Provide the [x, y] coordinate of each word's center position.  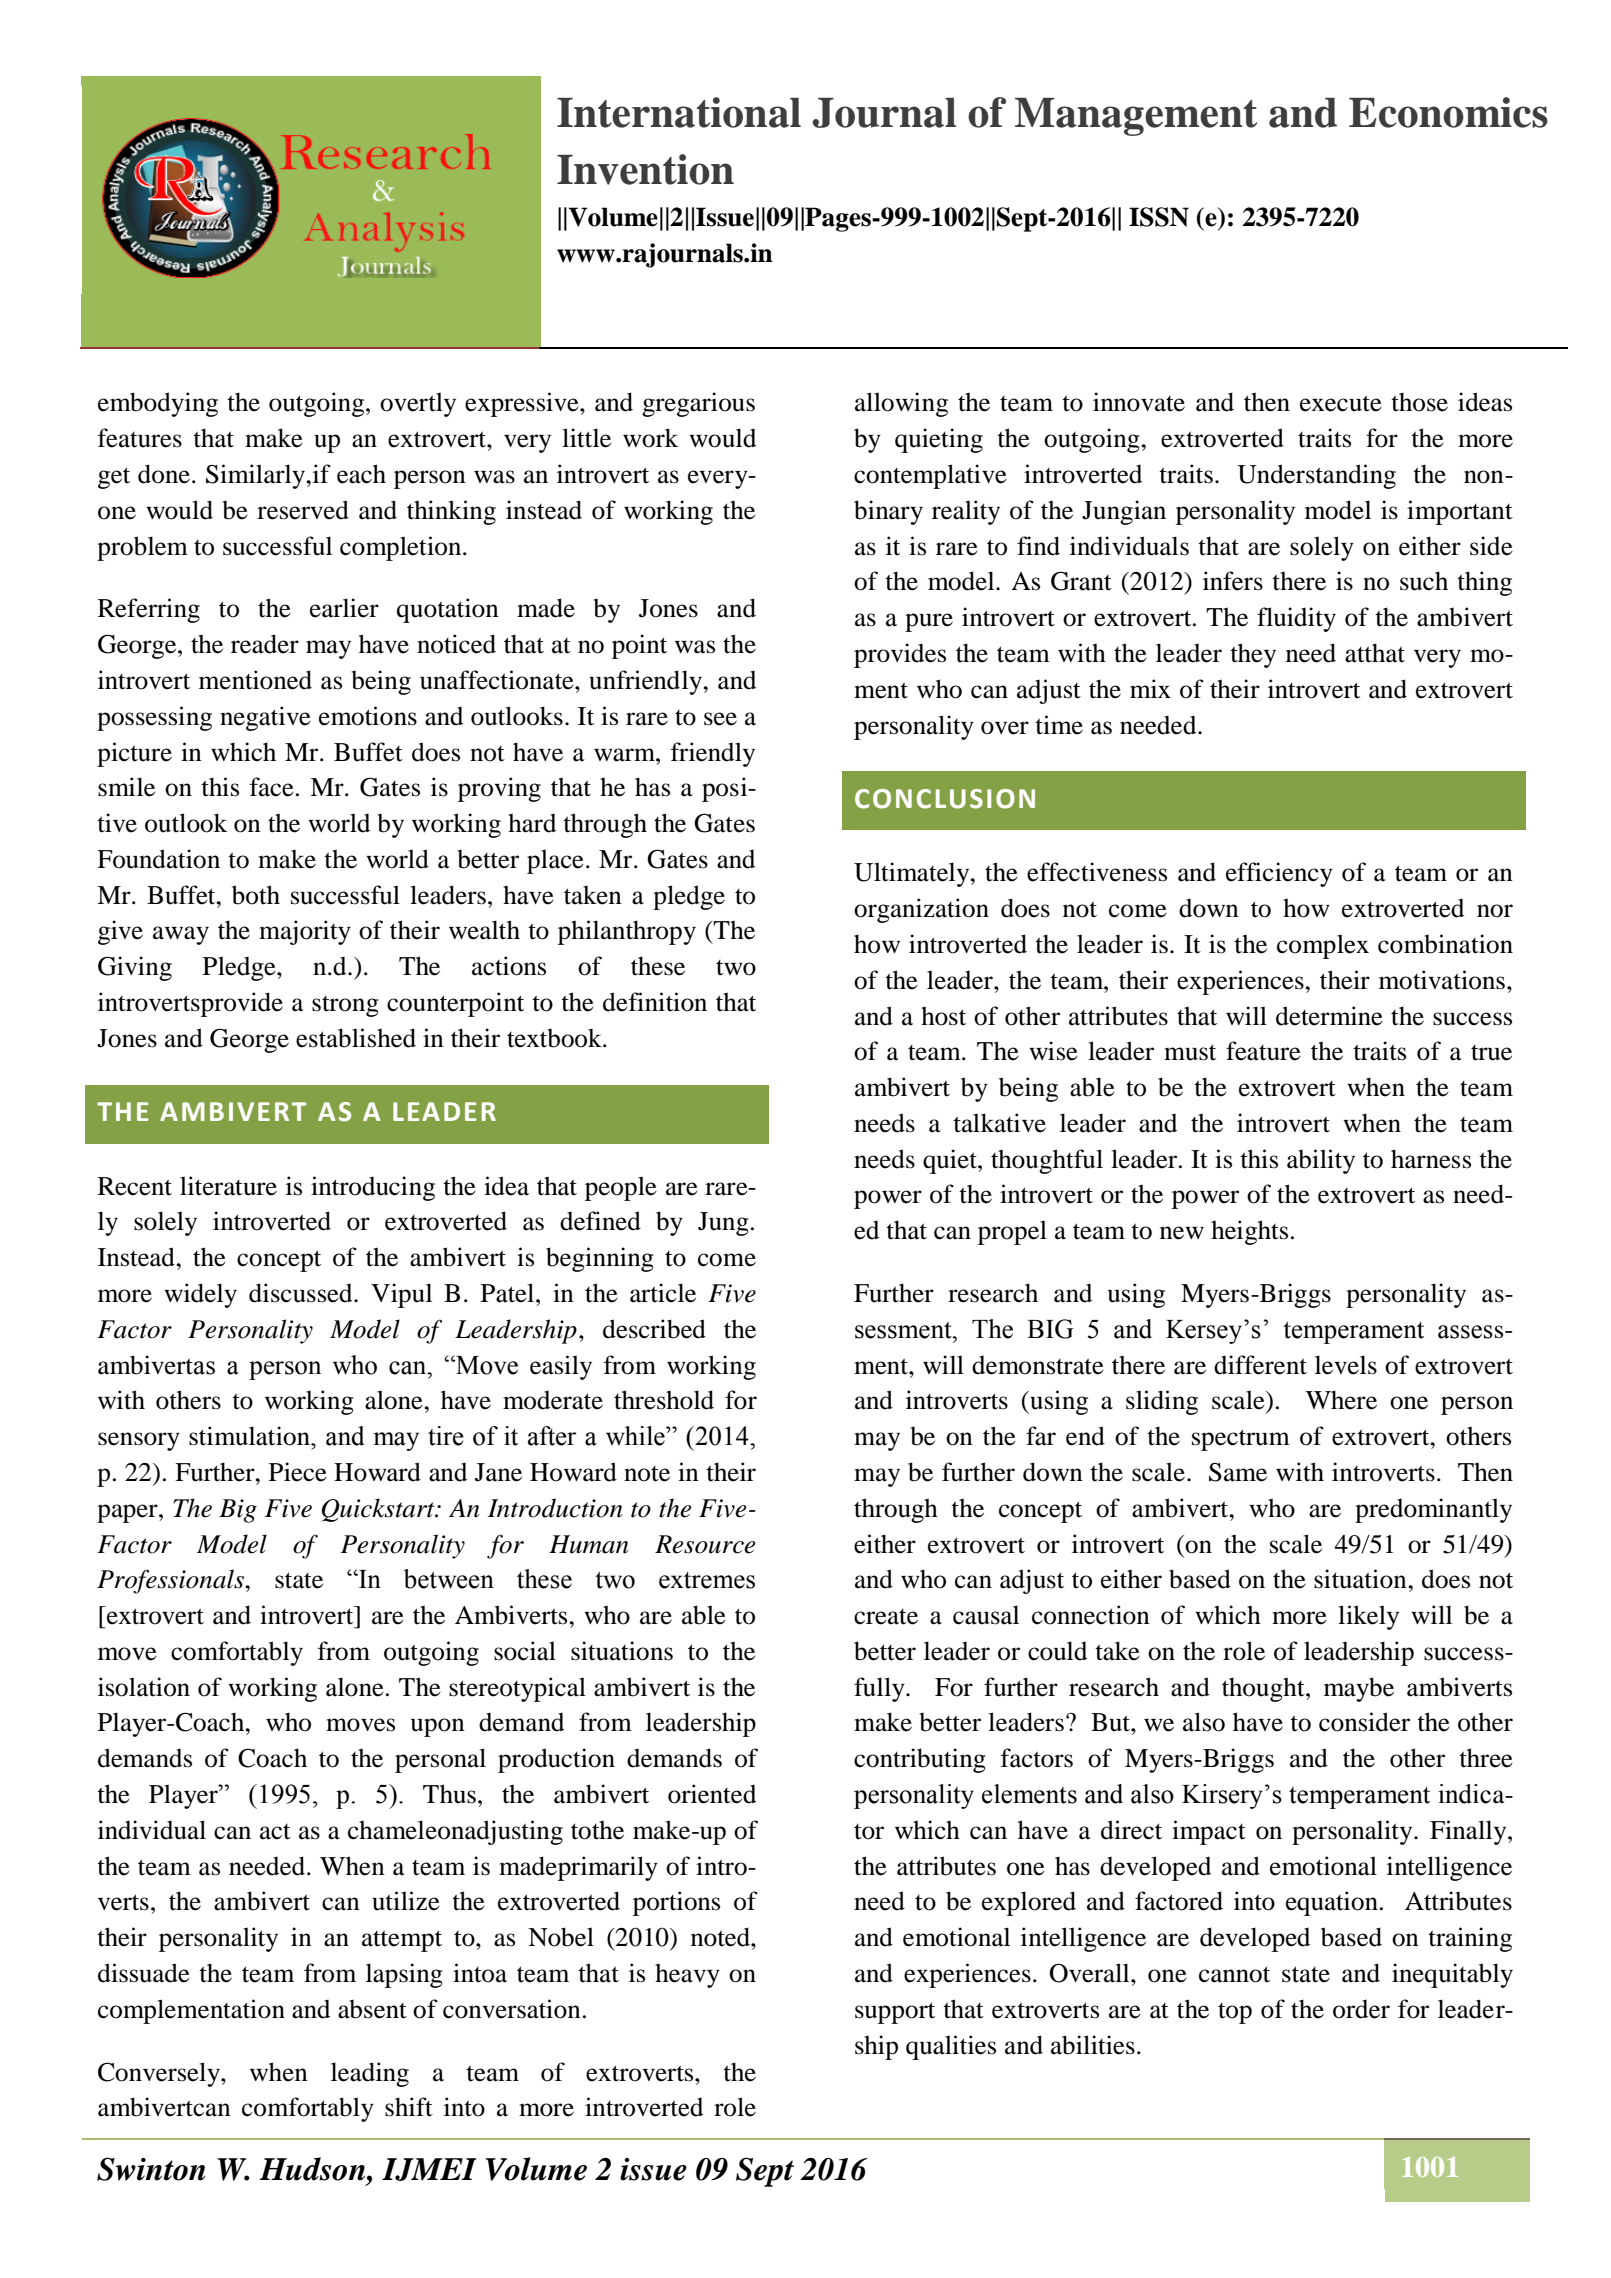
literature [228, 1186]
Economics [1448, 112]
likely [1368, 1617]
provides [900, 655]
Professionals [171, 1581]
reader [265, 644]
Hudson [313, 2169]
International [679, 112]
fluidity [1296, 619]
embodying [158, 404]
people [621, 1188]
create [886, 1617]
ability [1321, 1161]
